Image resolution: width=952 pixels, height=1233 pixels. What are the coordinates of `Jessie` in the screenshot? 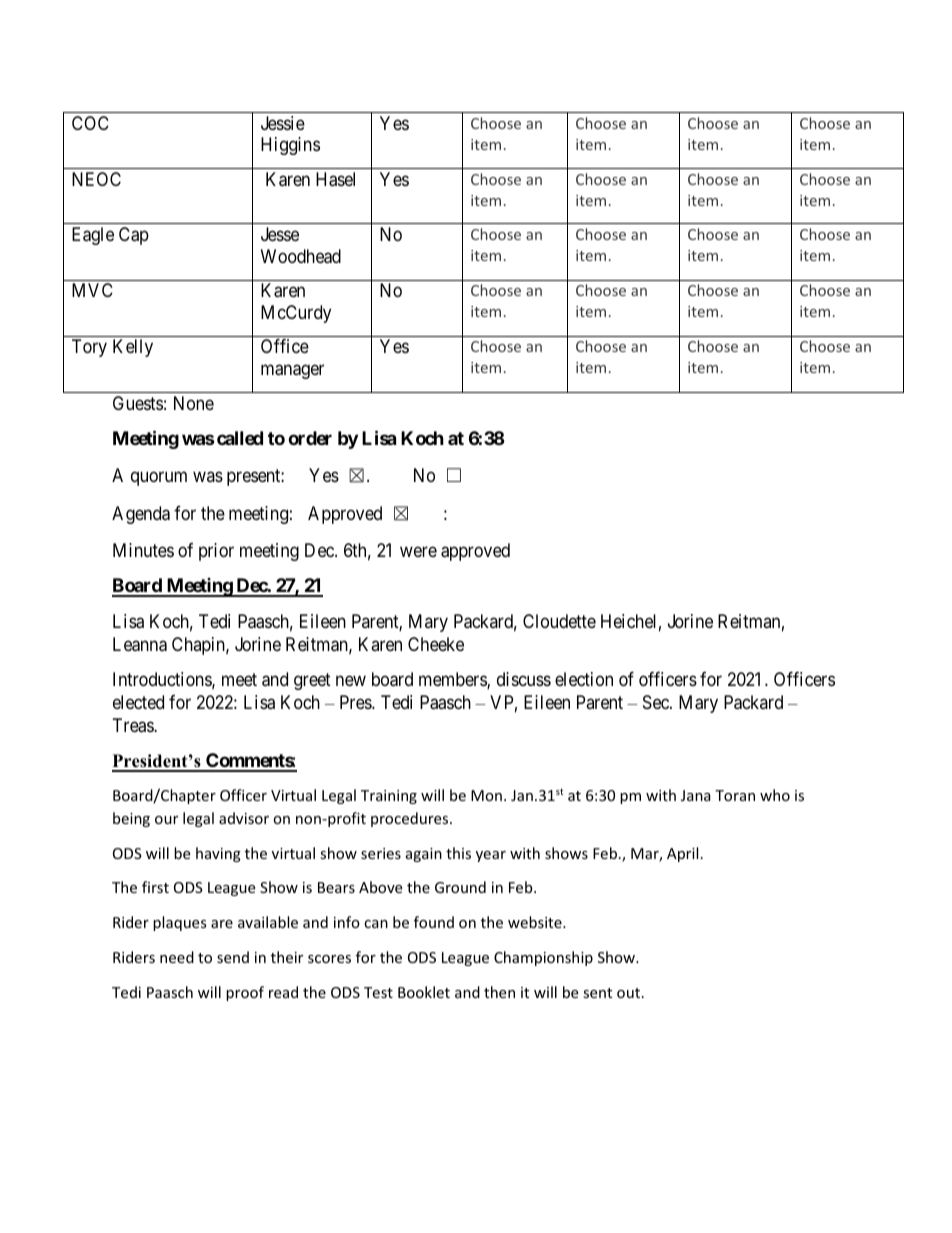 It's located at (283, 123).
